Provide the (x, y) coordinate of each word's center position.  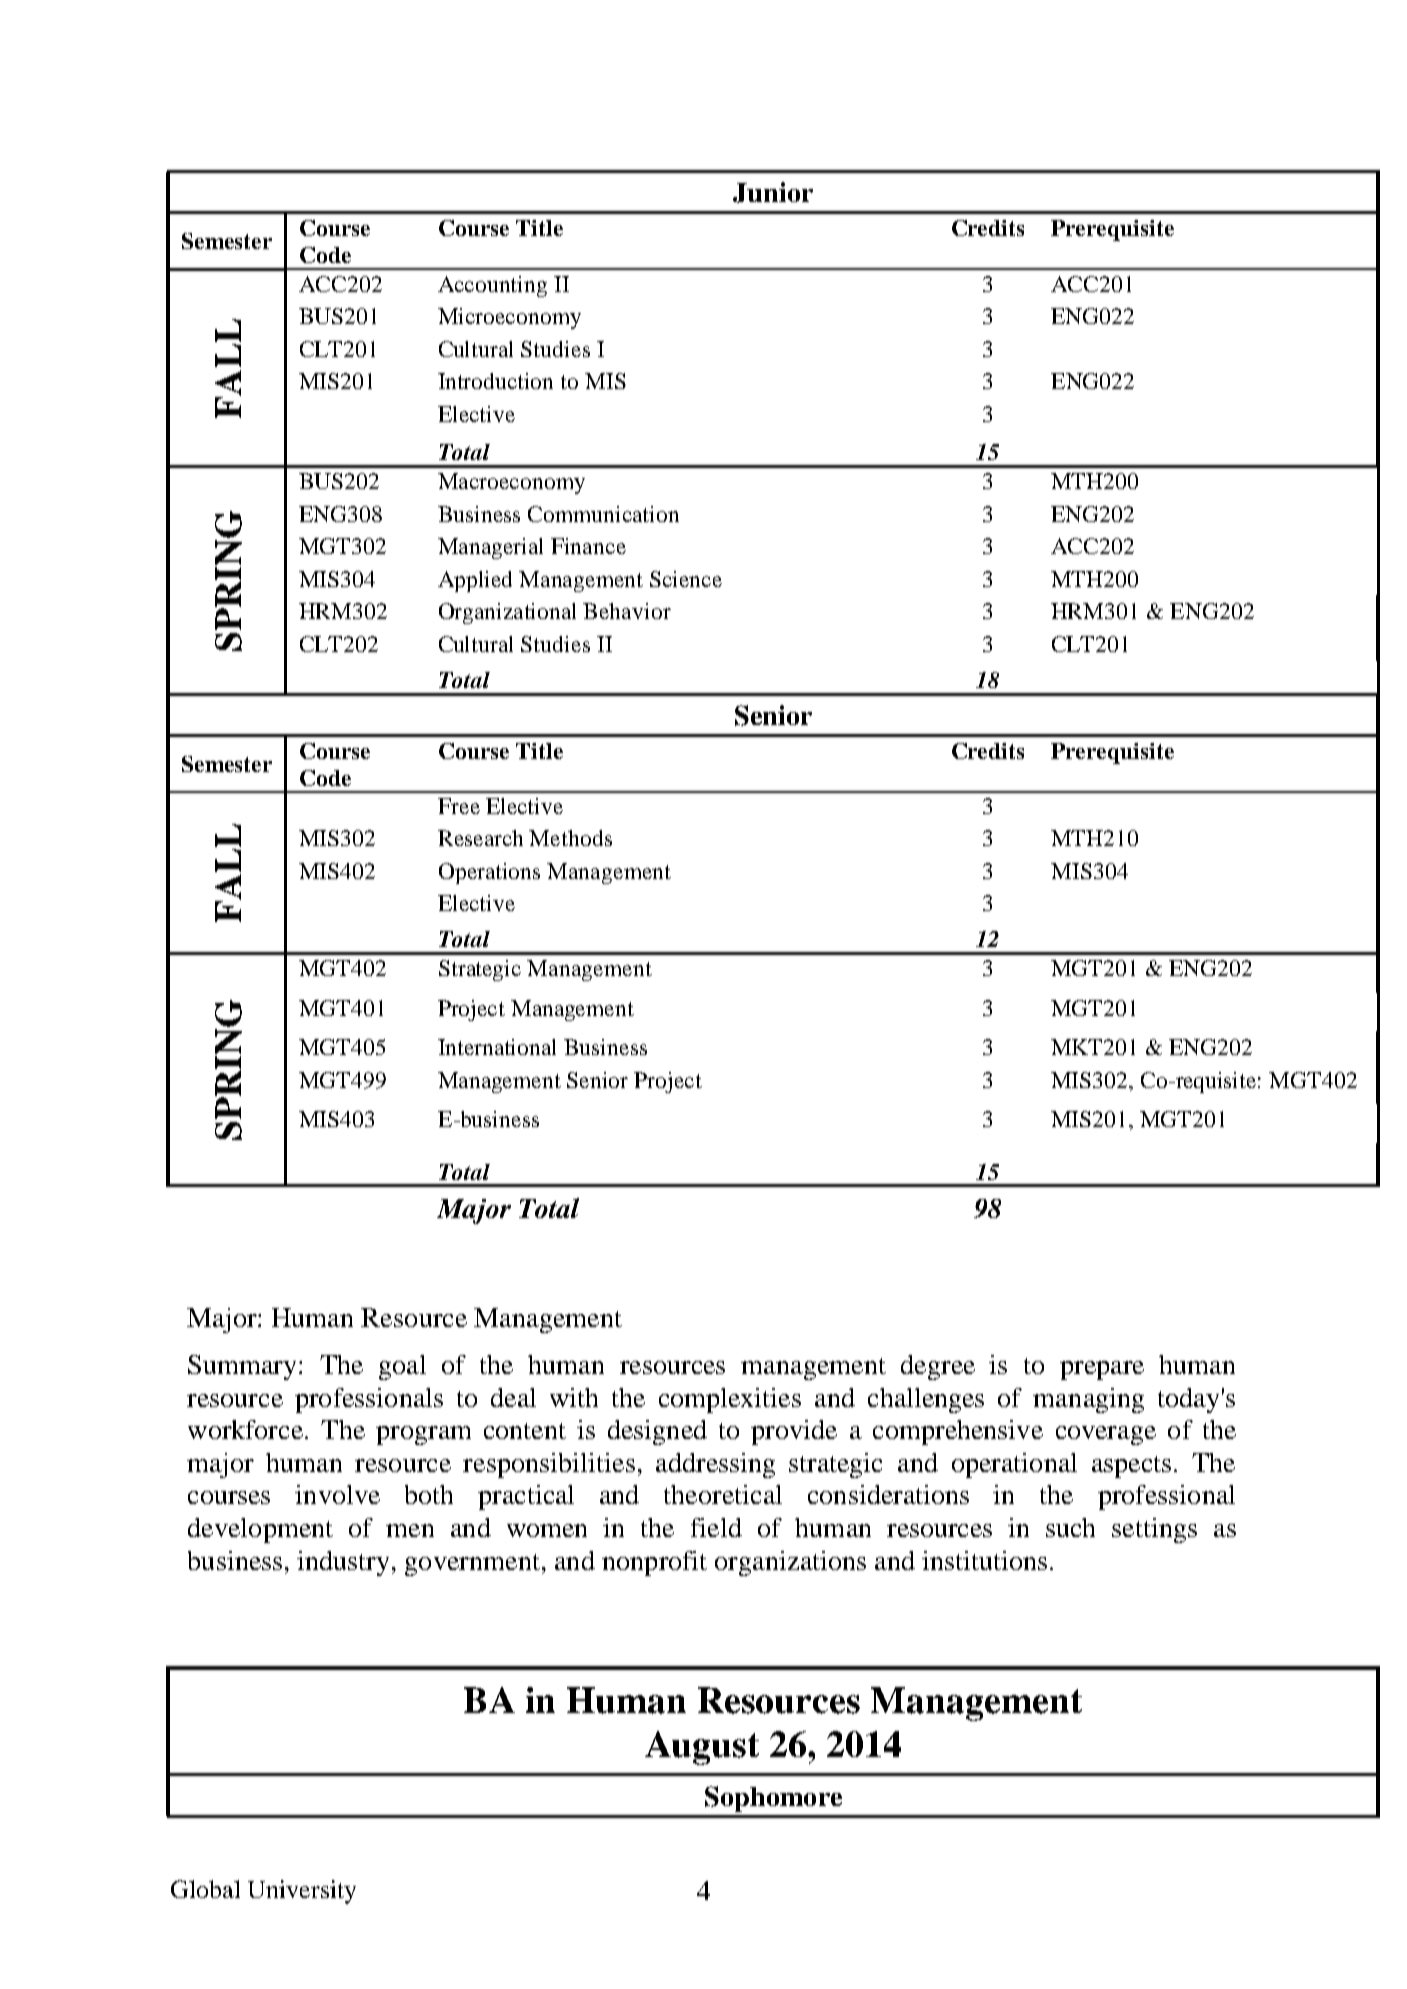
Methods (570, 838)
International (497, 1047)
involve (337, 1494)
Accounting (492, 286)
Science (686, 579)
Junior (773, 192)
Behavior (627, 611)
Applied (475, 581)
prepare (1102, 1370)
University (302, 1892)
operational (1014, 1465)
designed (657, 1432)
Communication (603, 514)
